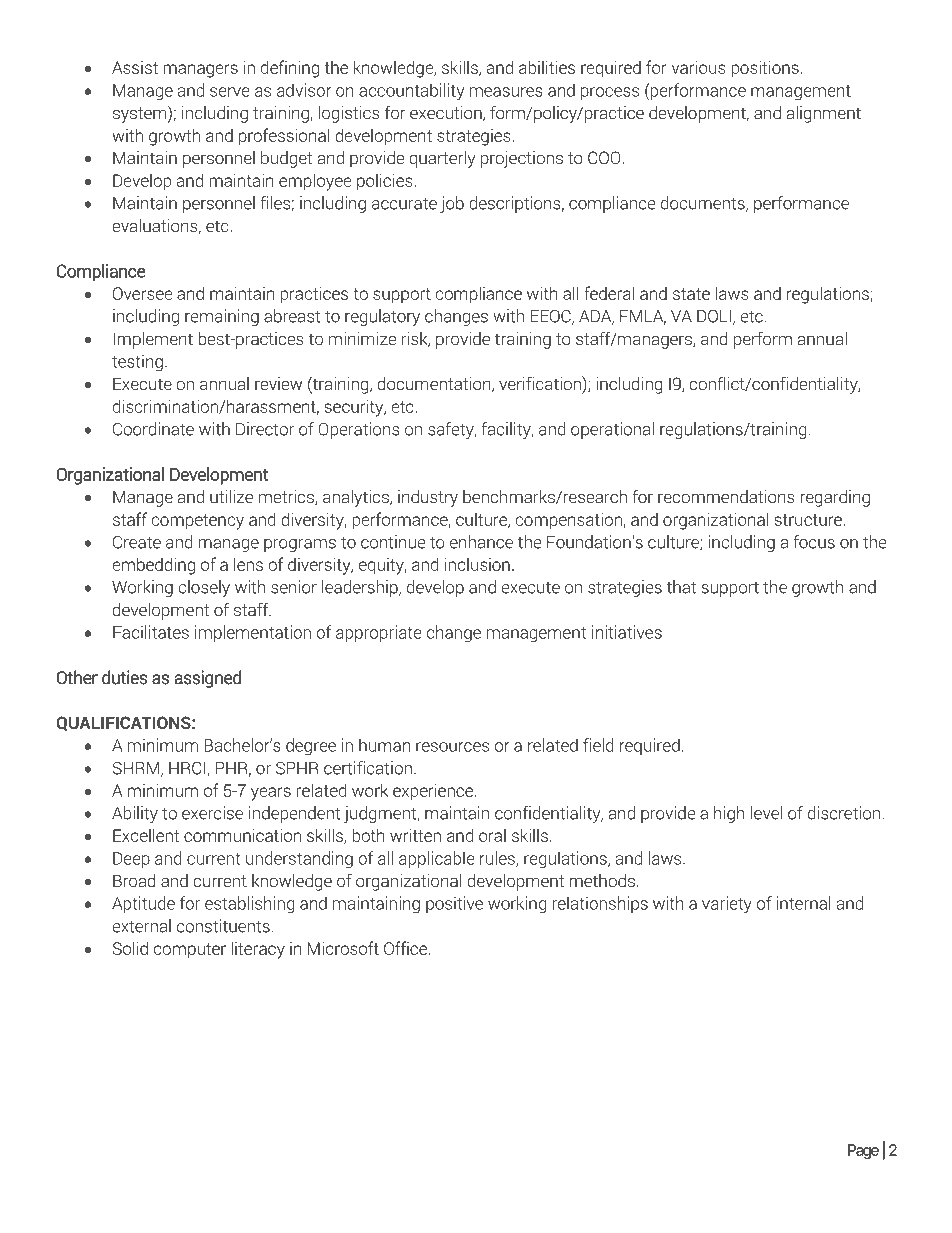  I want to click on Office, so click(405, 948).
